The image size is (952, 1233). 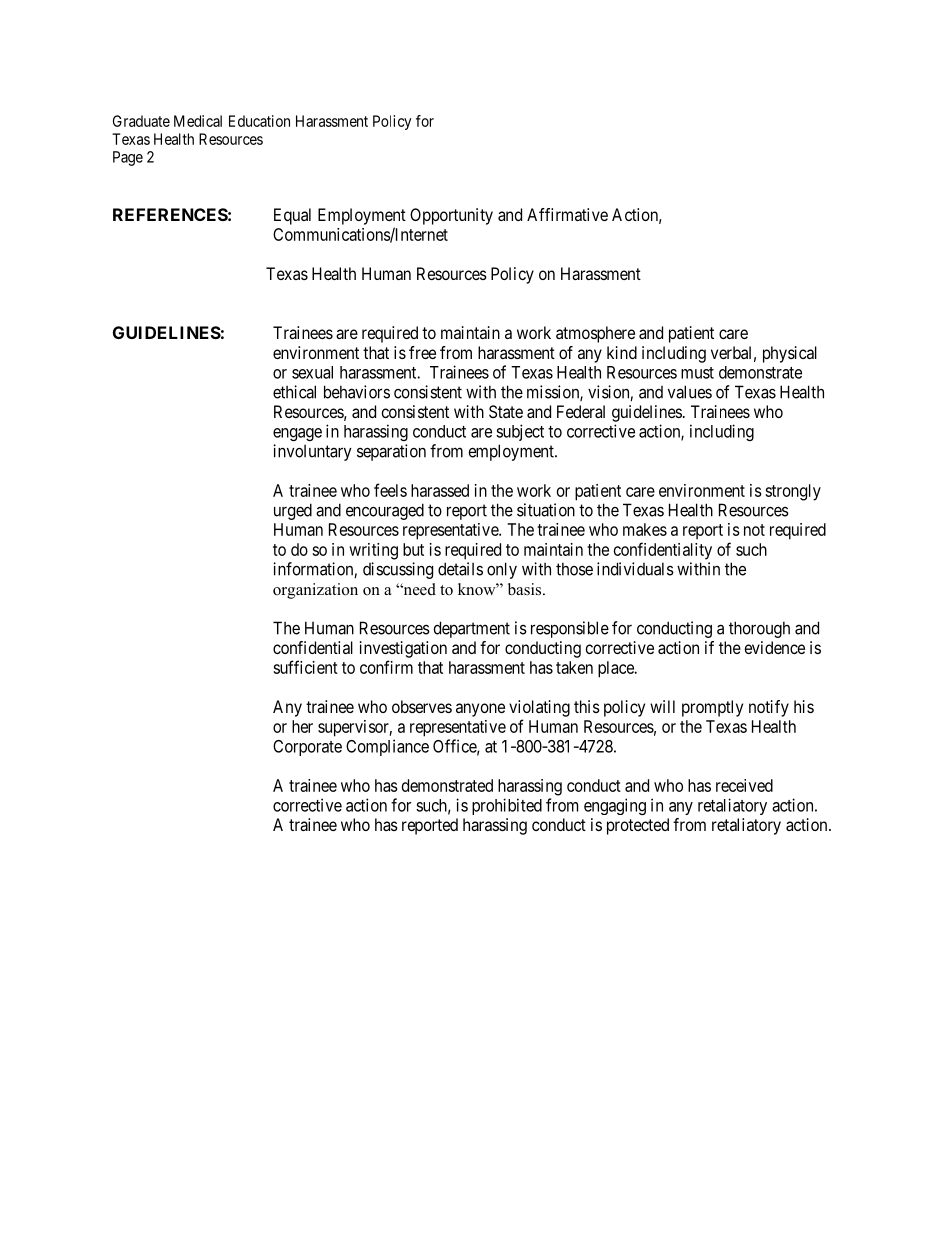 What do you see at coordinates (307, 748) in the screenshot?
I see `Corporate` at bounding box center [307, 748].
